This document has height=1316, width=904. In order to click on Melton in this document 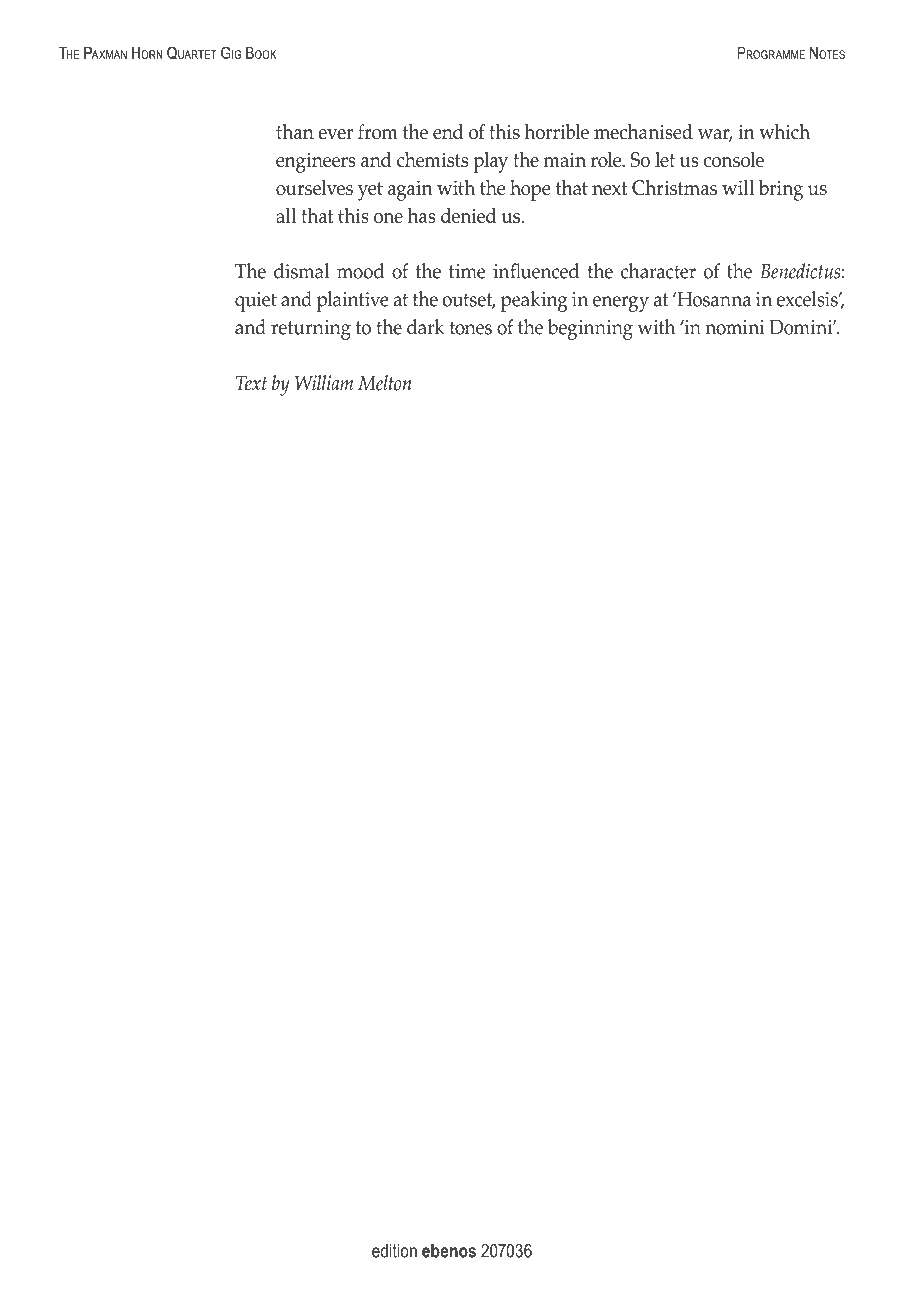, I will do `click(384, 383)`.
